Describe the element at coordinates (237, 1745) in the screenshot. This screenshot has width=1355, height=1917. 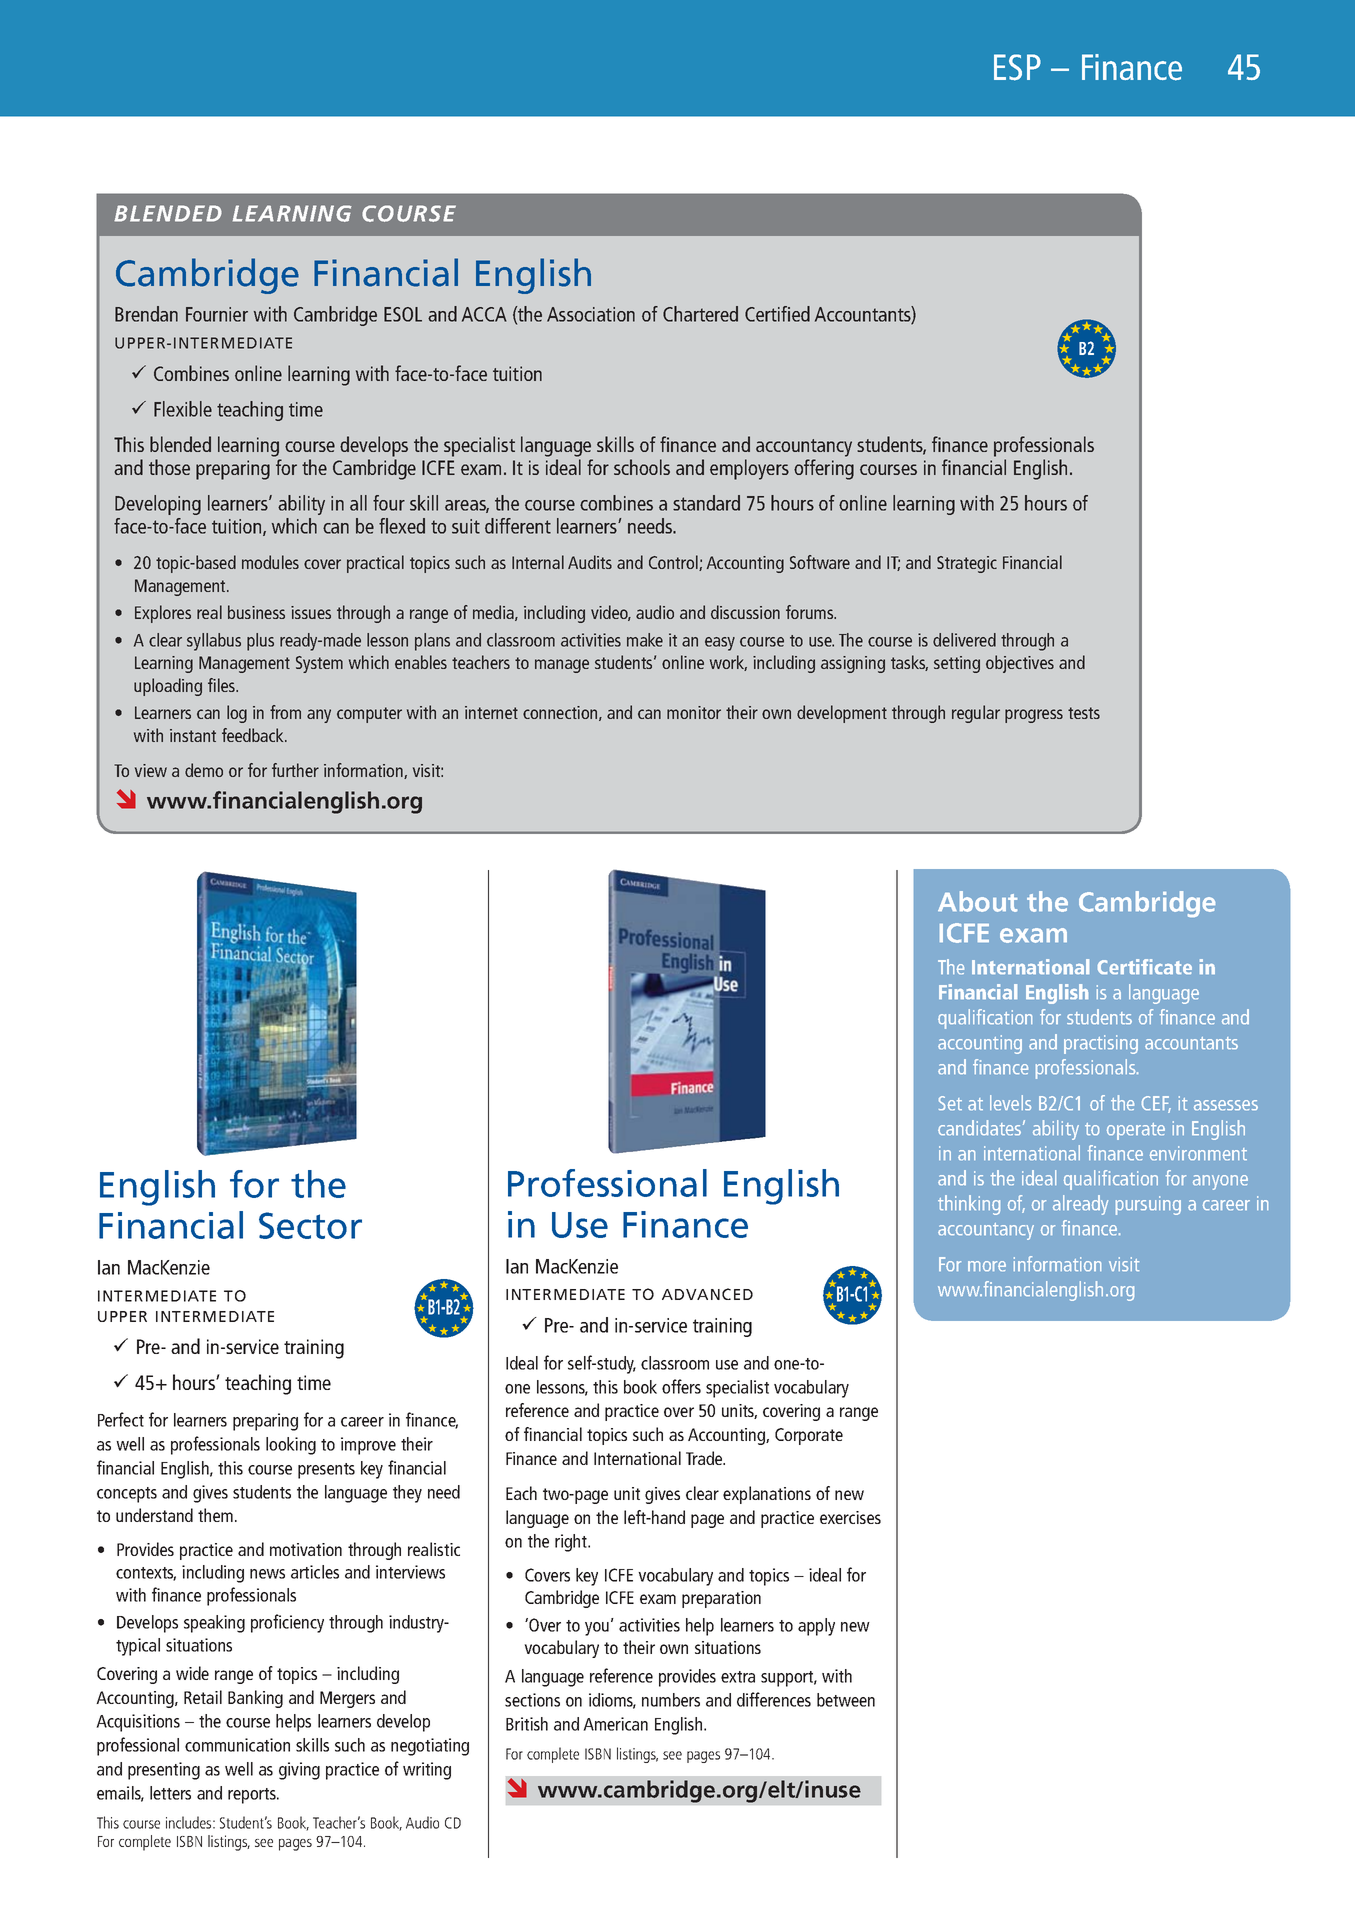
I see `communication` at that location.
